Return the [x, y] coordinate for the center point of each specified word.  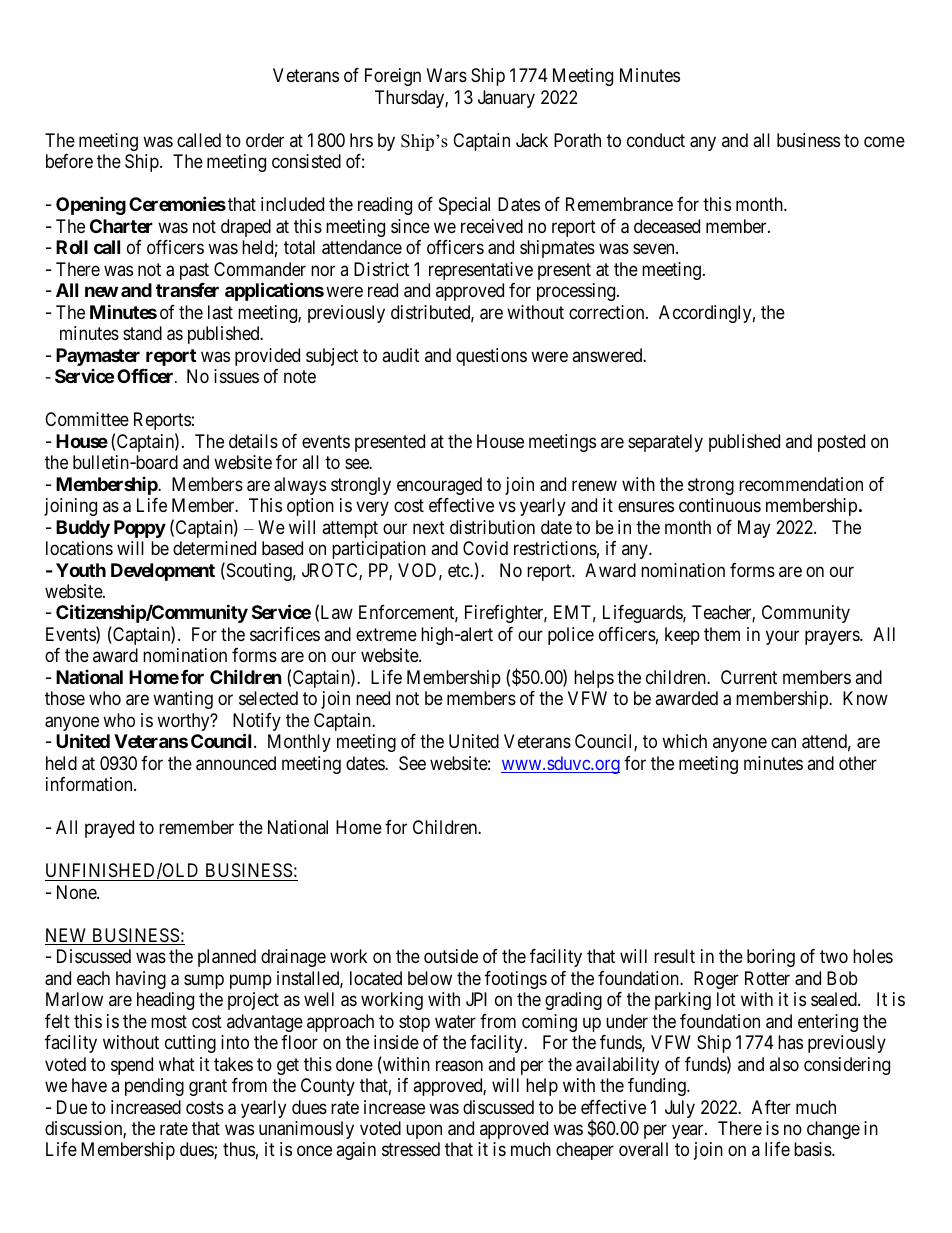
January [506, 99]
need [373, 698]
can [783, 743]
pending [154, 1087]
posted [841, 443]
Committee [87, 419]
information [90, 784]
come [884, 141]
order [265, 140]
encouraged [439, 486]
